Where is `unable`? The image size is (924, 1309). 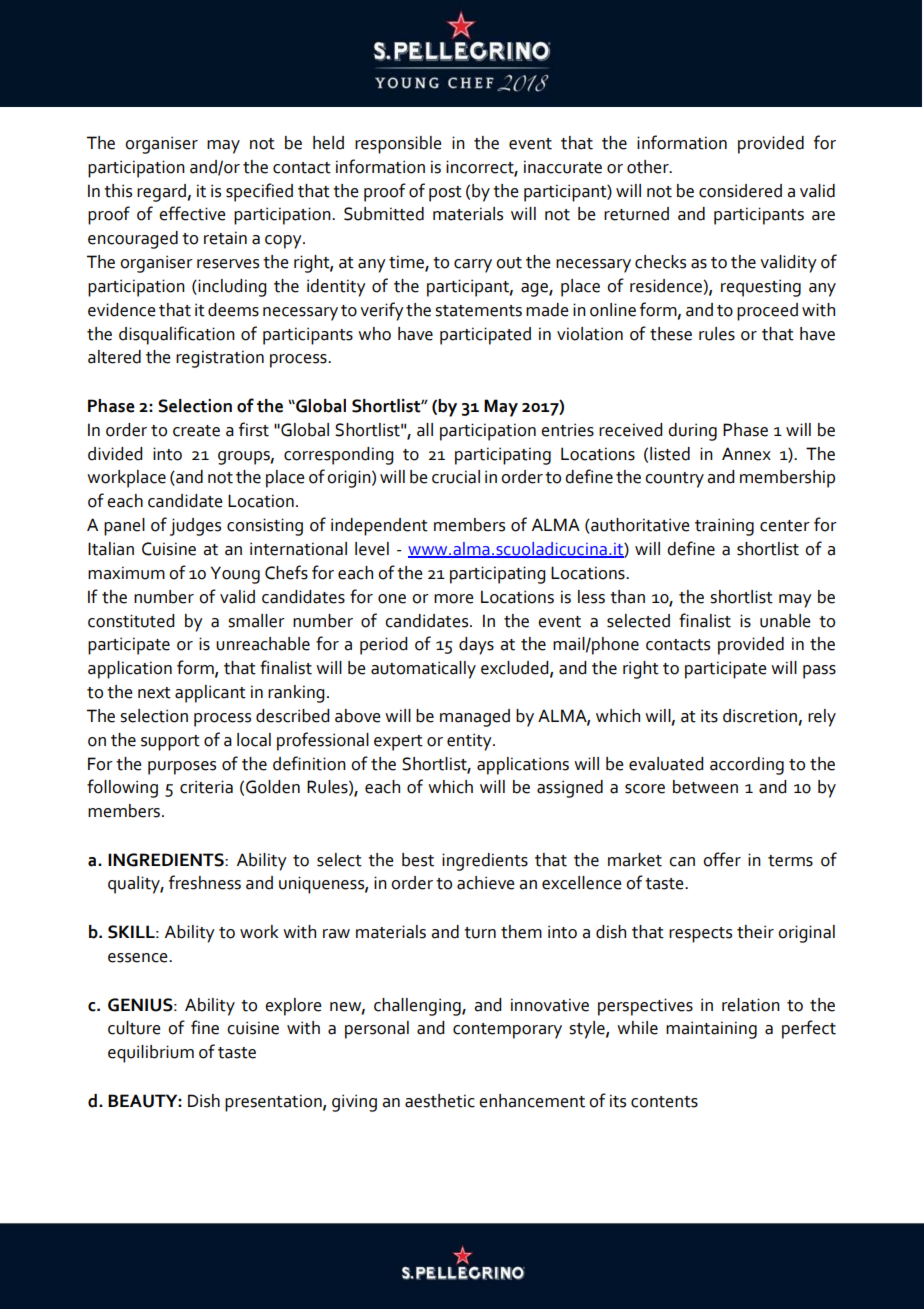
unable is located at coordinates (785, 621).
